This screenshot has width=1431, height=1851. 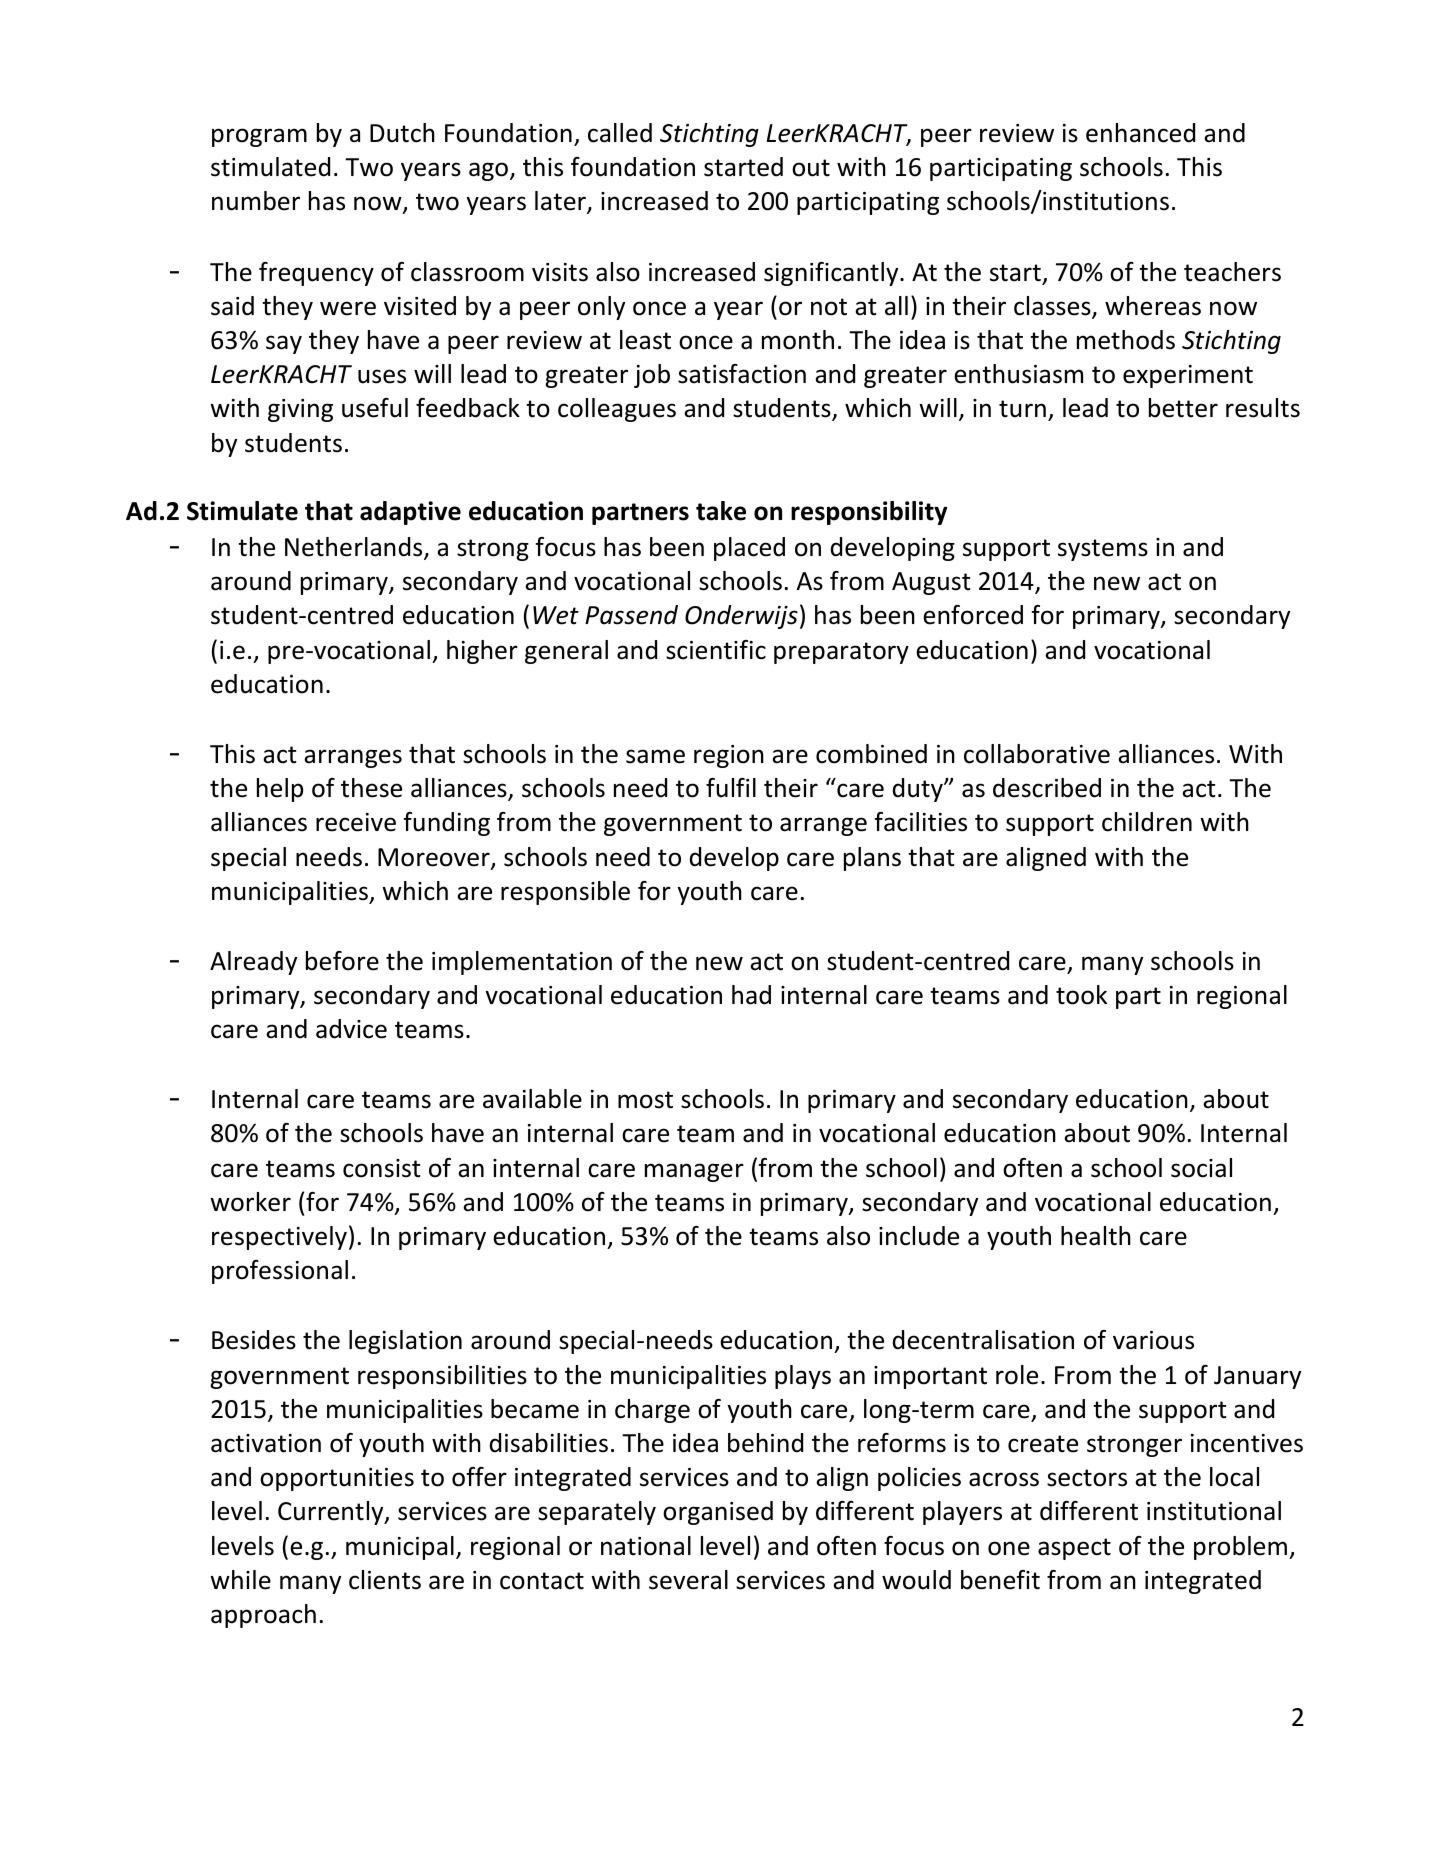 I want to click on clients, so click(x=385, y=1580).
